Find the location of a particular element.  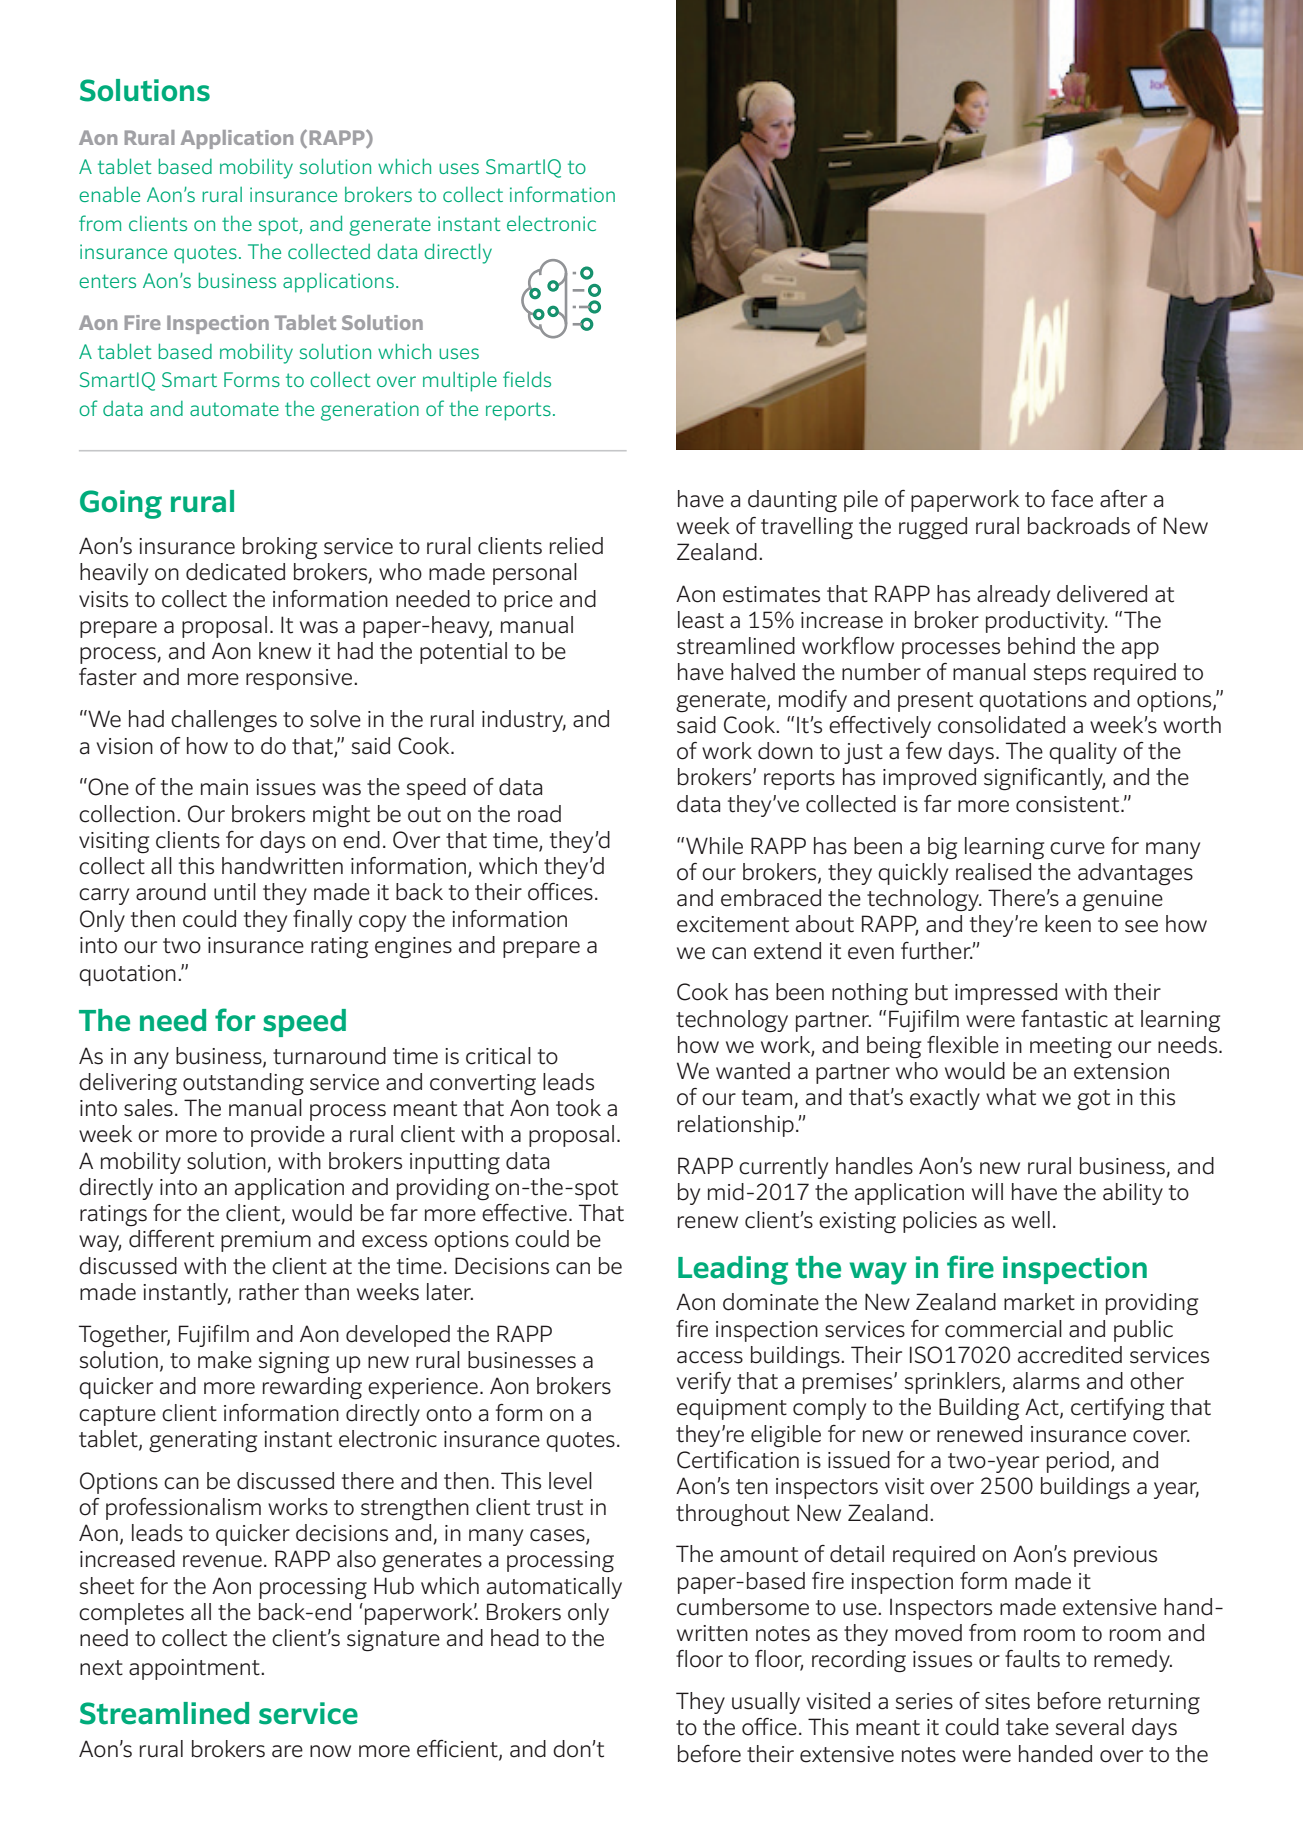

usually is located at coordinates (766, 1703).
